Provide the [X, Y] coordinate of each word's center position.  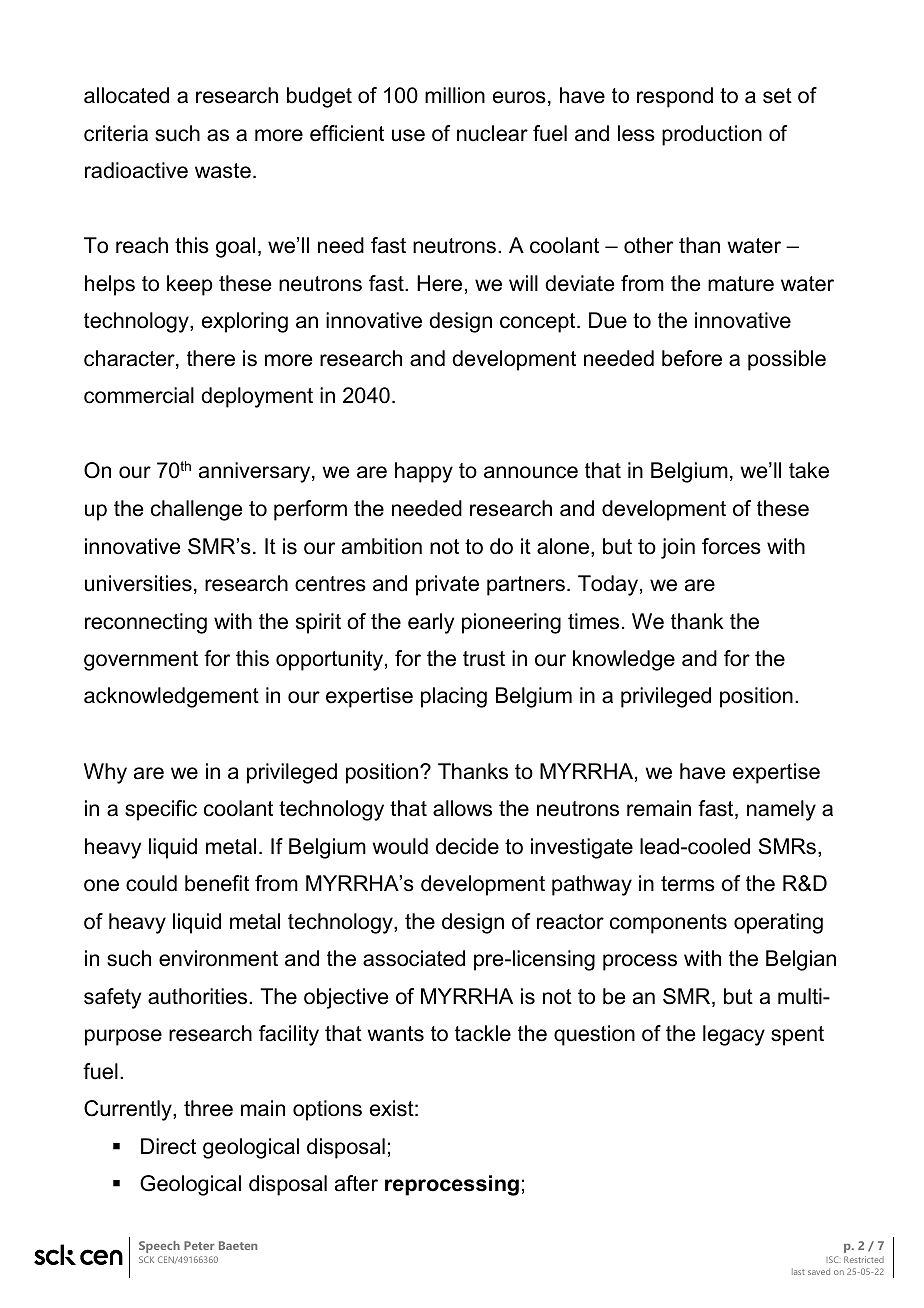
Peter [199, 1245]
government [141, 661]
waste [223, 171]
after [356, 1183]
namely [781, 810]
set [777, 96]
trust [484, 659]
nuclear [492, 133]
